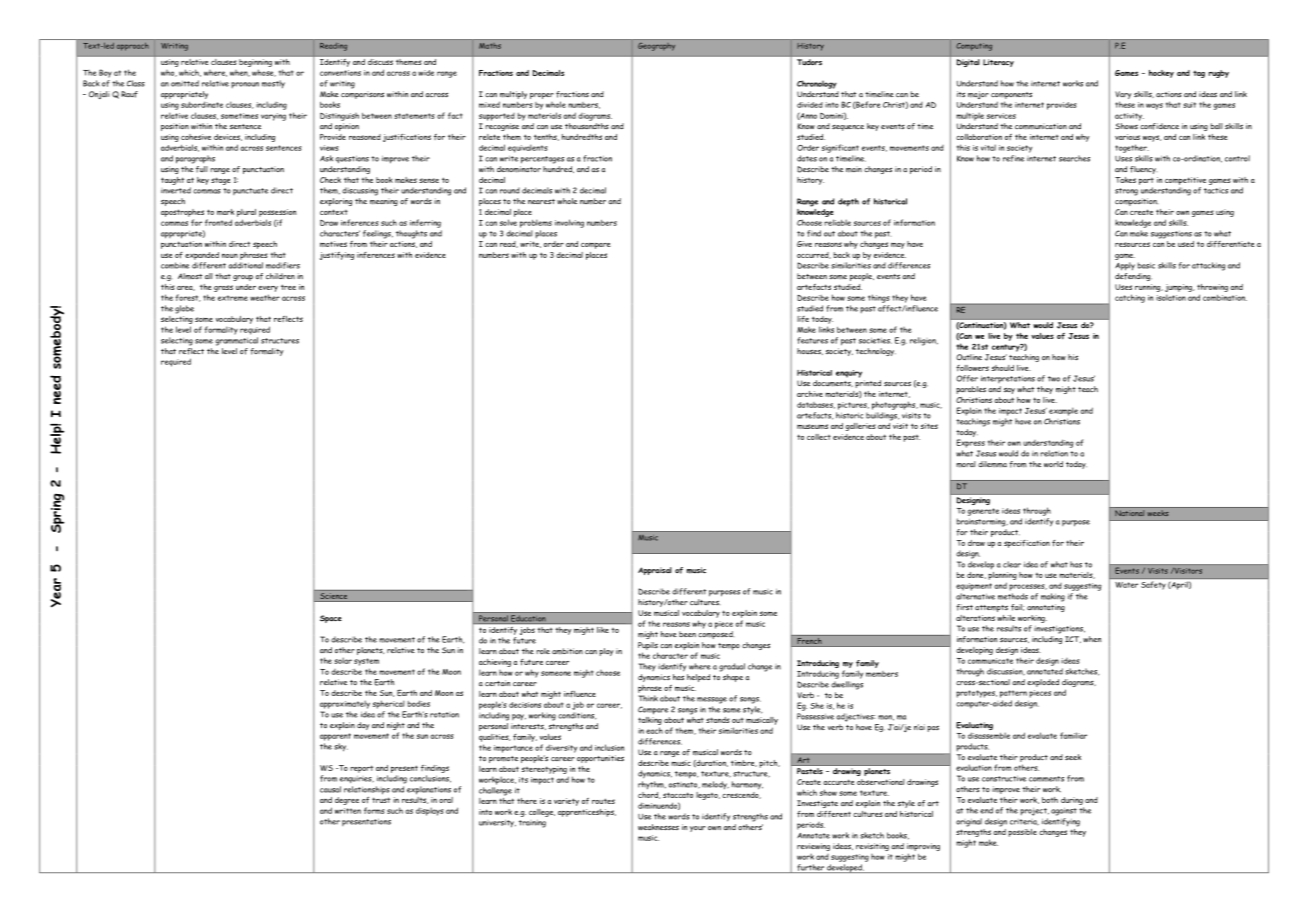 The height and width of the screenshot is (924, 1308). Describe the element at coordinates (264, 73) in the screenshot. I see `whose` at that location.
